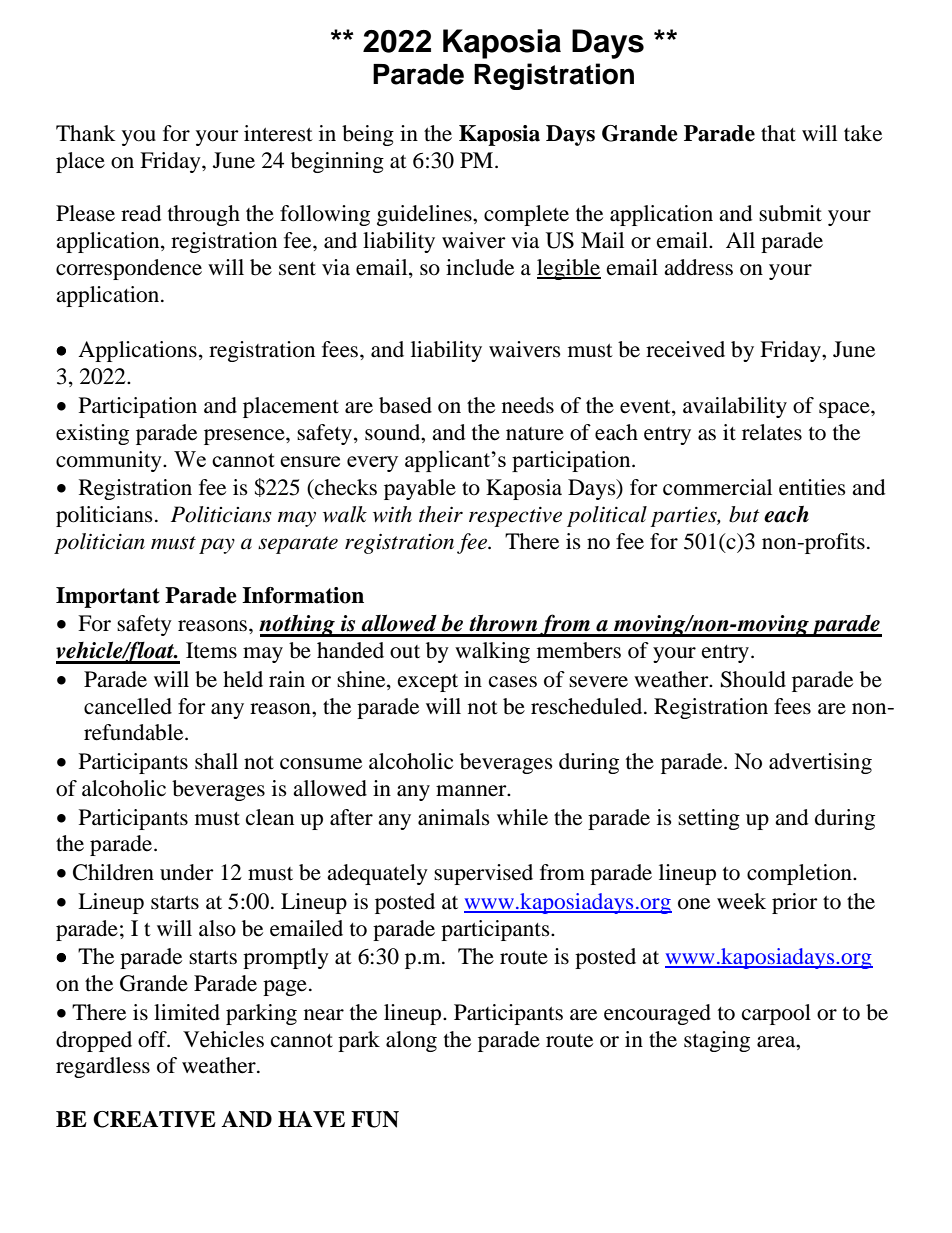  Describe the element at coordinates (154, 1119) in the document. I see `CREATIVE` at that location.
